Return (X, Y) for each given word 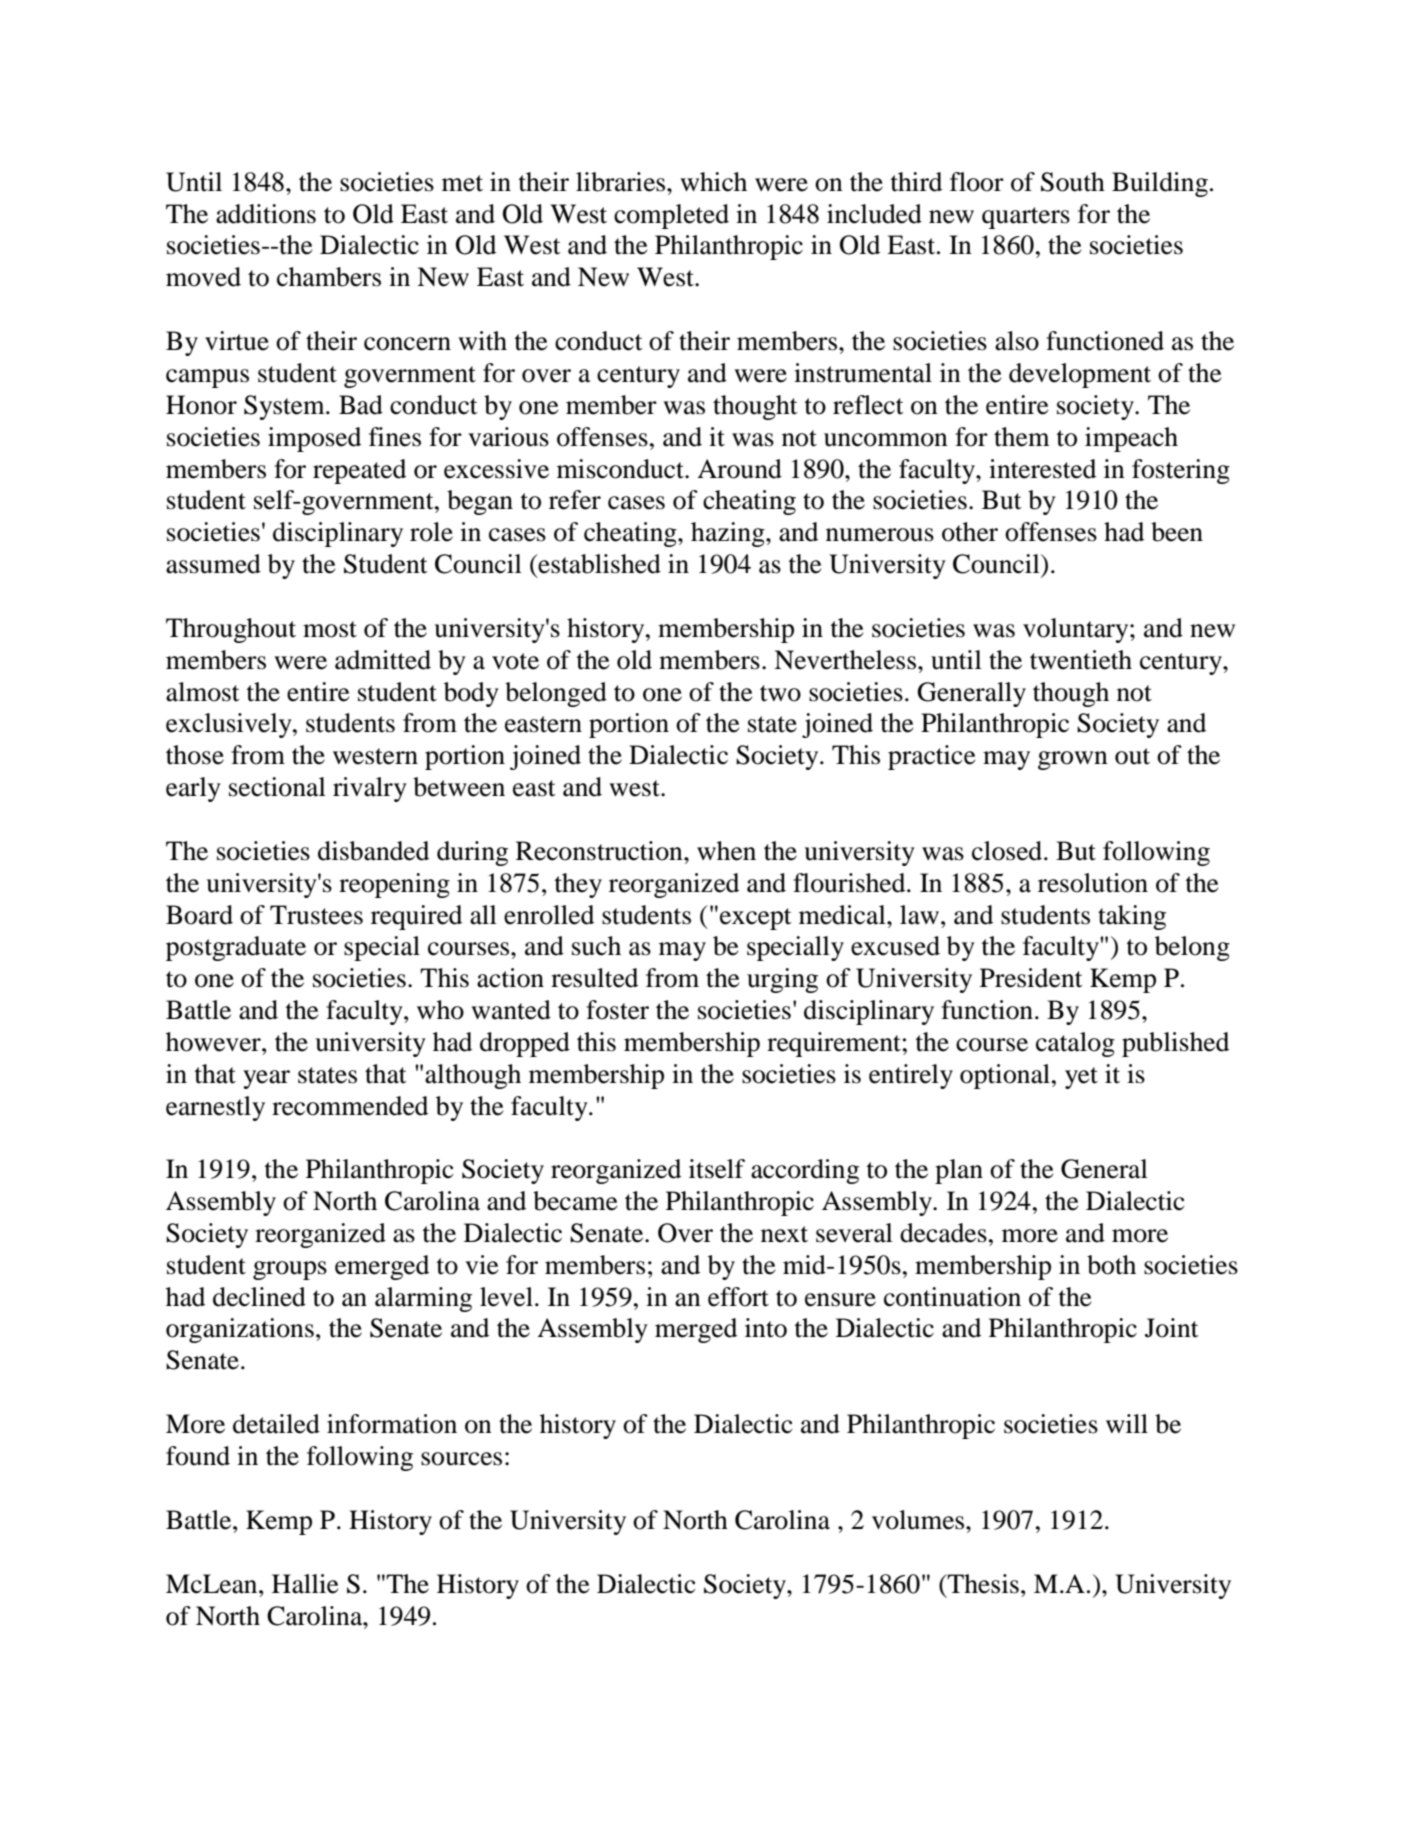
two (780, 693)
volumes (919, 1520)
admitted (383, 660)
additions (266, 214)
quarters (1026, 218)
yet (1081, 1078)
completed (671, 216)
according (805, 1171)
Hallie (305, 1584)
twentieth (1081, 660)
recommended (350, 1106)
